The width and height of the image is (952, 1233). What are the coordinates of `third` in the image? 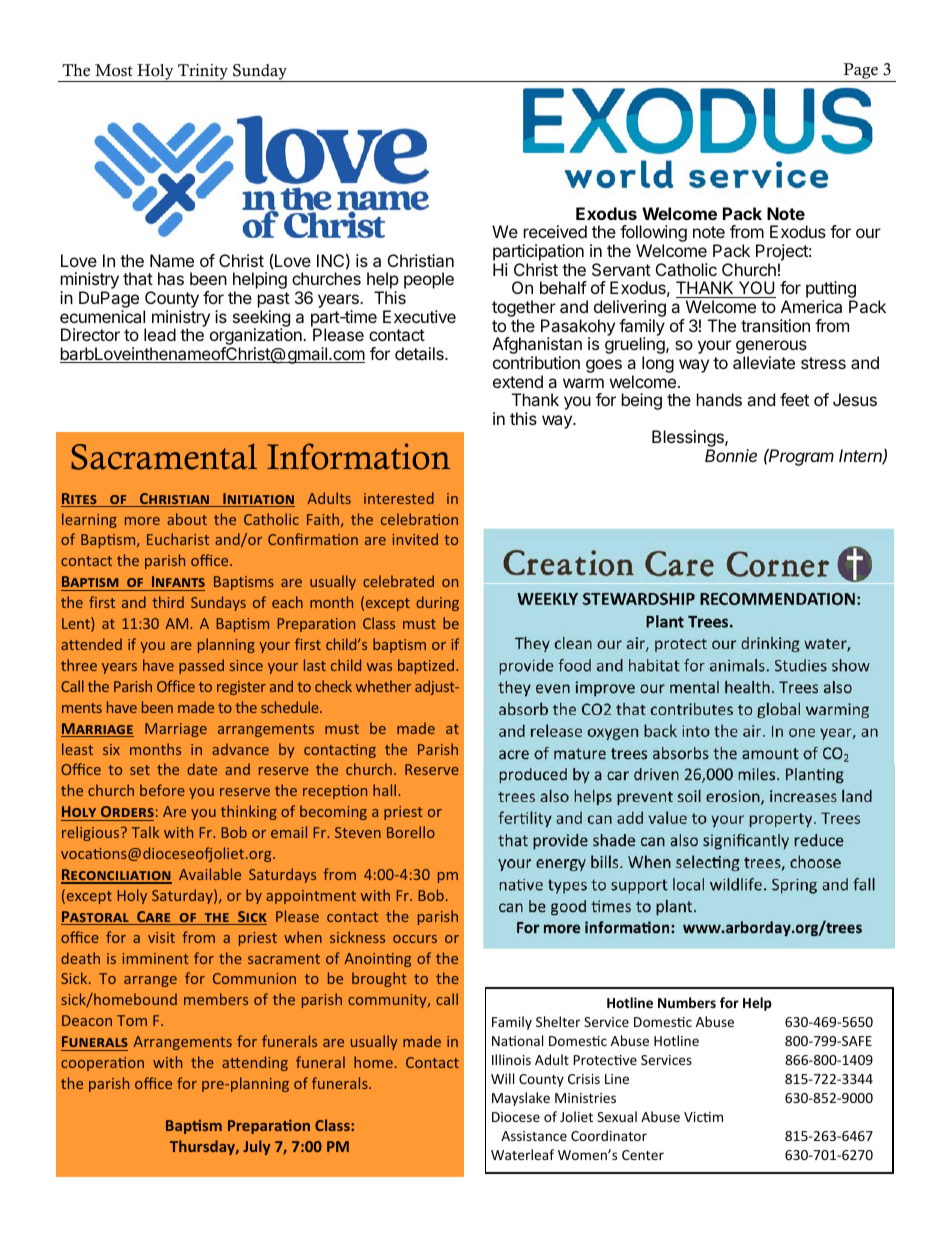 It's located at (168, 602).
